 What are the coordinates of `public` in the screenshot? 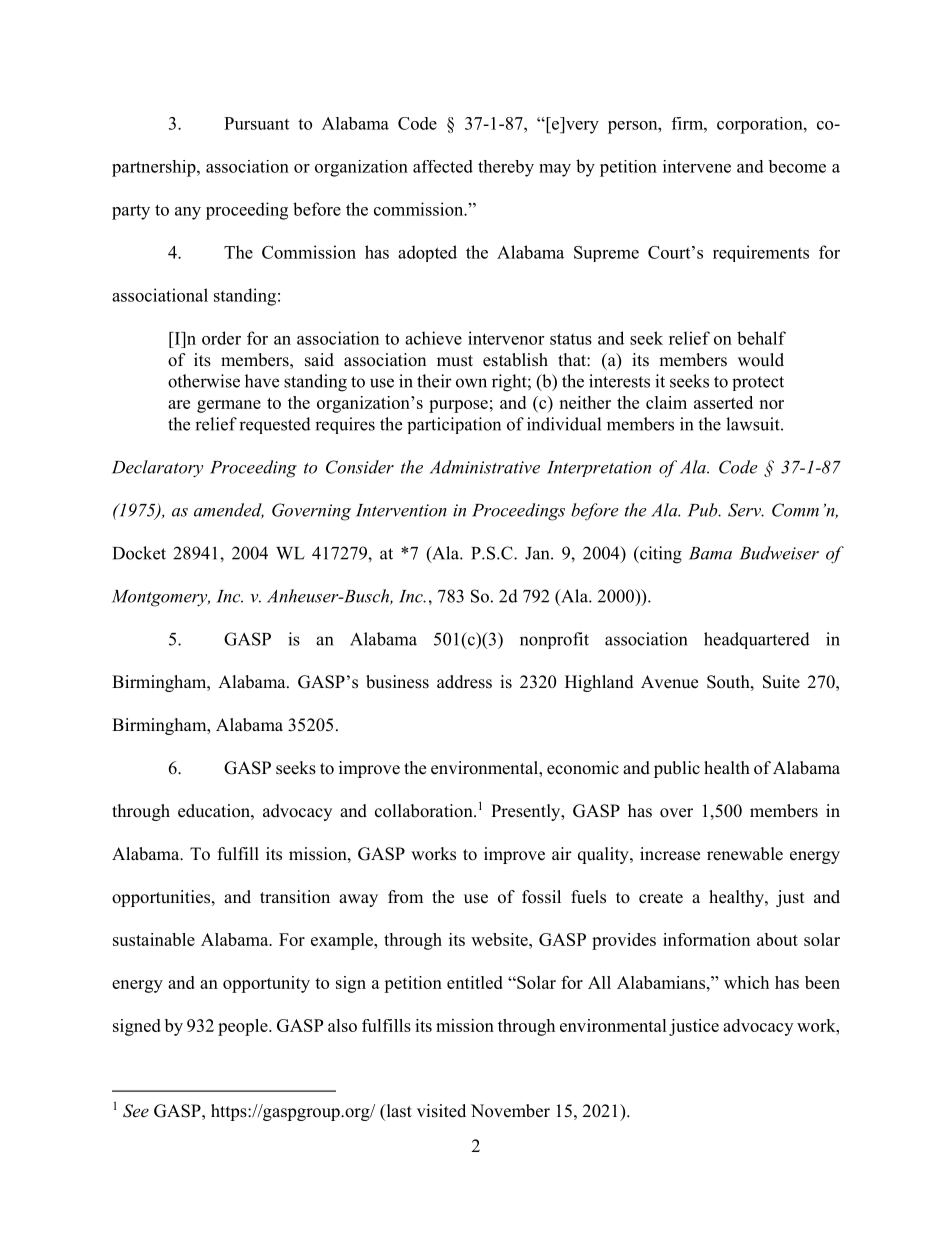 It's located at (677, 769).
